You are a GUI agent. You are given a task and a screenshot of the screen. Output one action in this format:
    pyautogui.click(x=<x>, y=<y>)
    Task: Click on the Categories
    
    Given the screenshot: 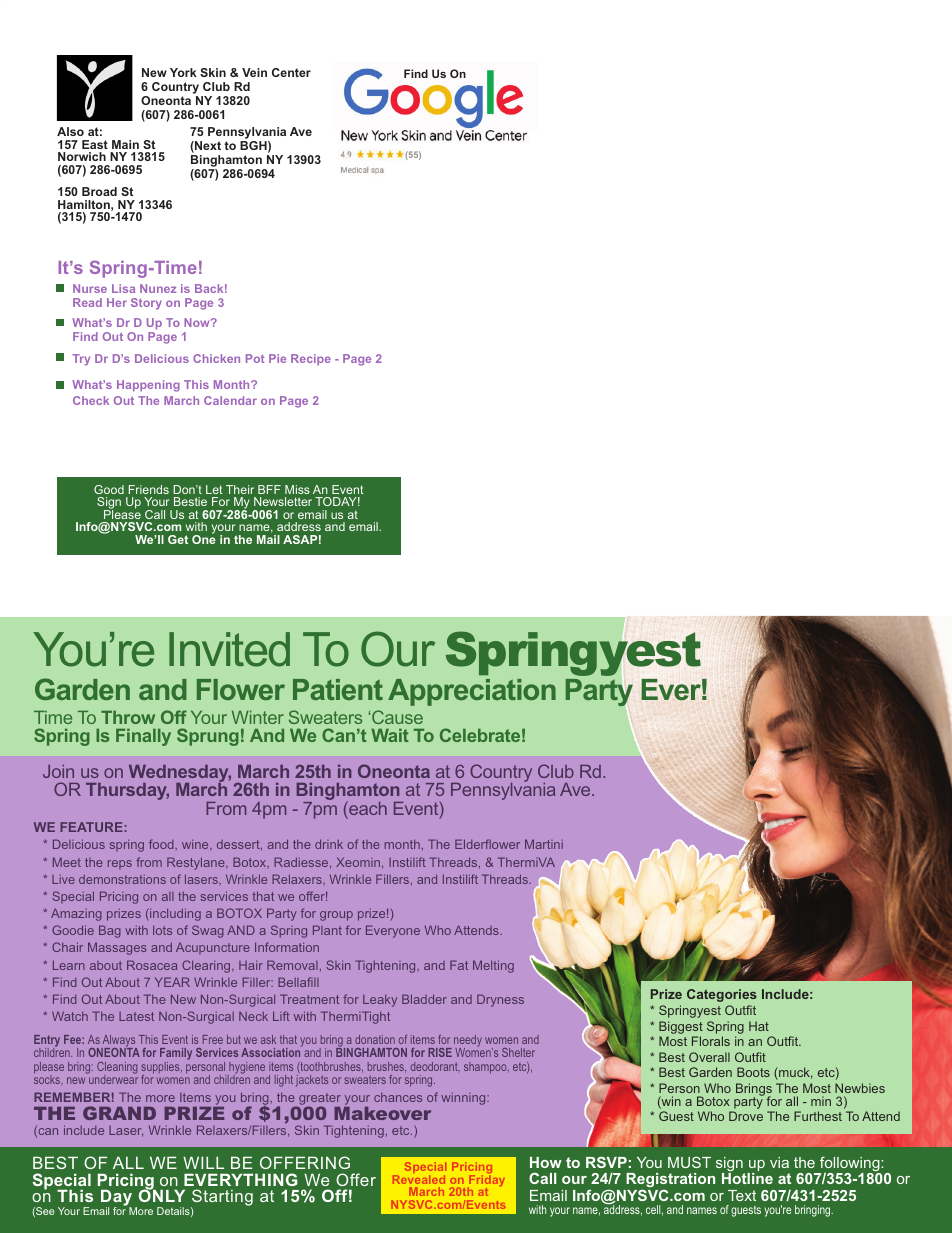 What is the action you would take?
    pyautogui.click(x=722, y=995)
